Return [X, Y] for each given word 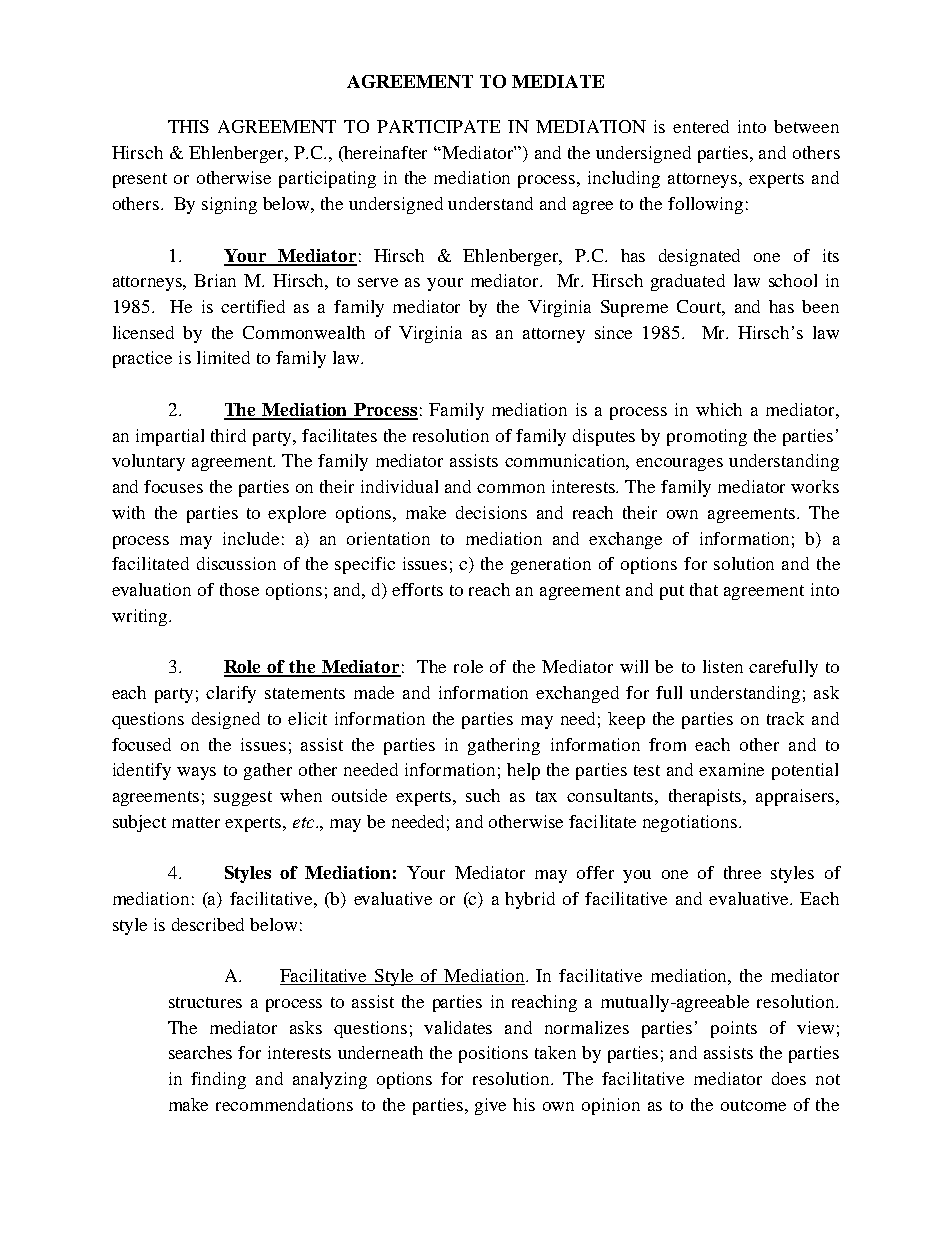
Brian [215, 280]
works [815, 486]
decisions [491, 512]
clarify [231, 694]
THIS [188, 126]
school [793, 280]
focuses [173, 486]
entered [701, 126]
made [374, 692]
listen [723, 666]
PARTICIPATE [438, 126]
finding [218, 1080]
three [742, 872]
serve [378, 282]
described [208, 924]
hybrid [530, 900]
